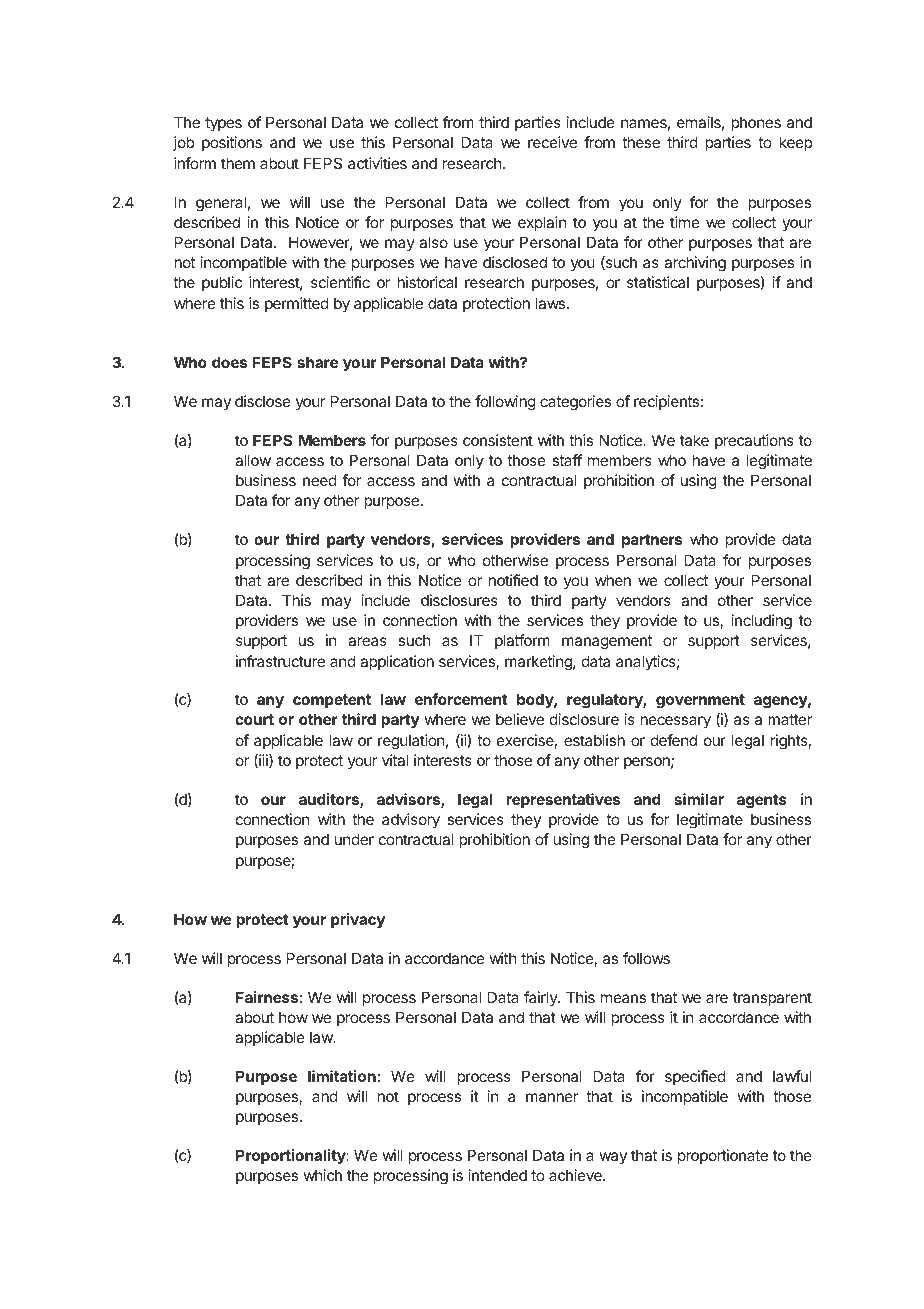  Describe the element at coordinates (229, 362) in the screenshot. I see `does` at that location.
